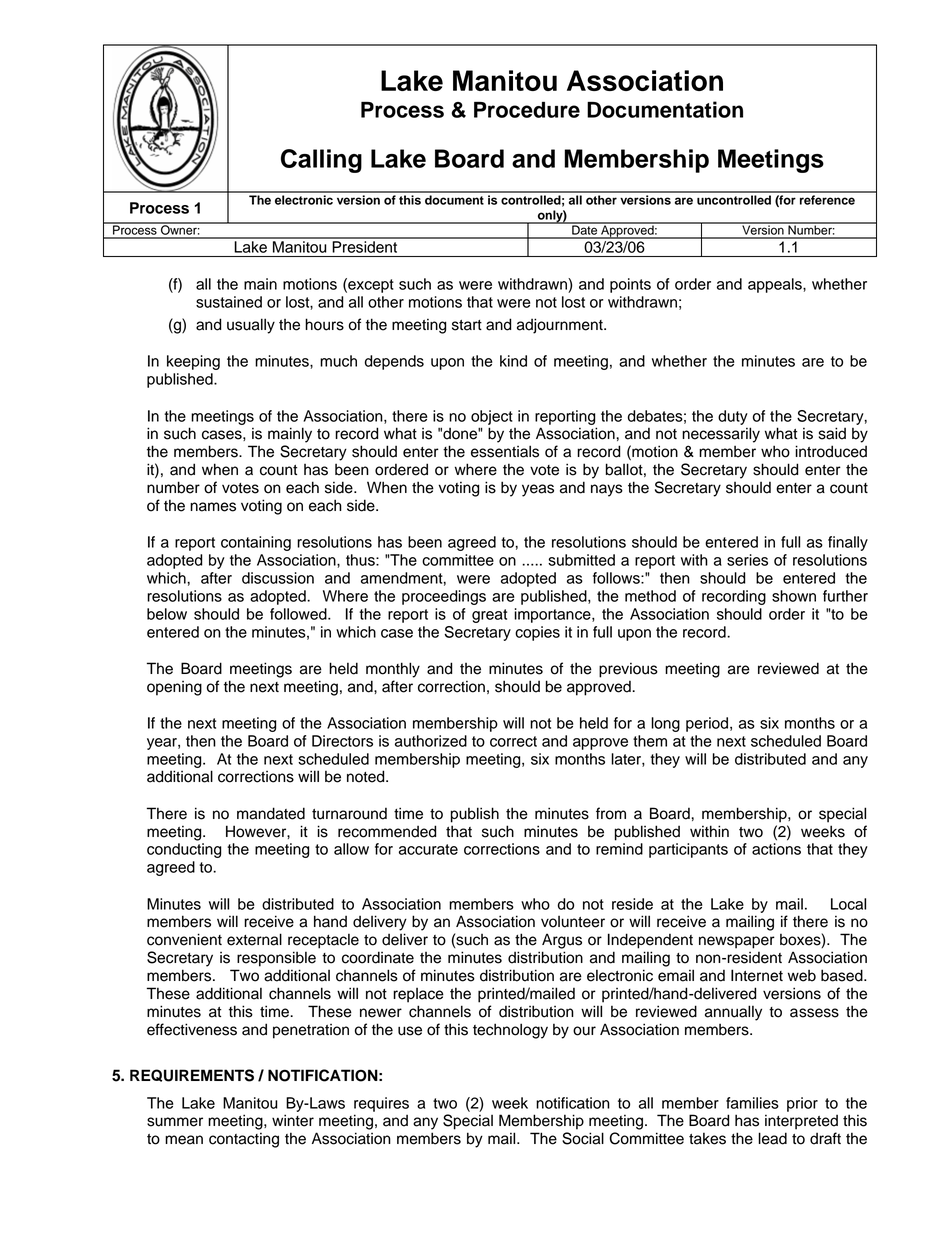 The width and height of the page is (952, 1233). Describe the element at coordinates (583, 1138) in the page. I see `Social` at that location.
